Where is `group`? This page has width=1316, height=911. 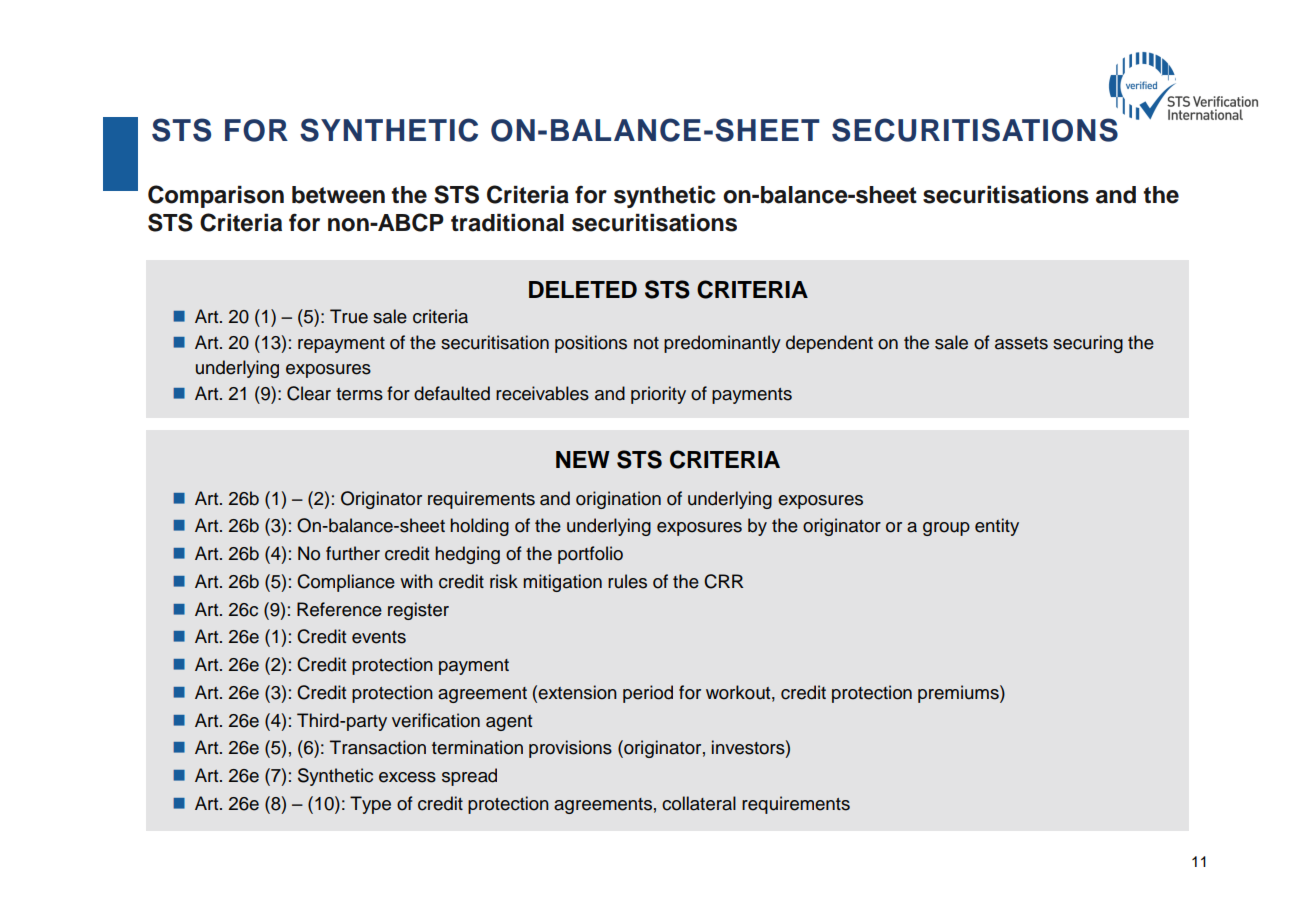
group is located at coordinates (946, 529).
